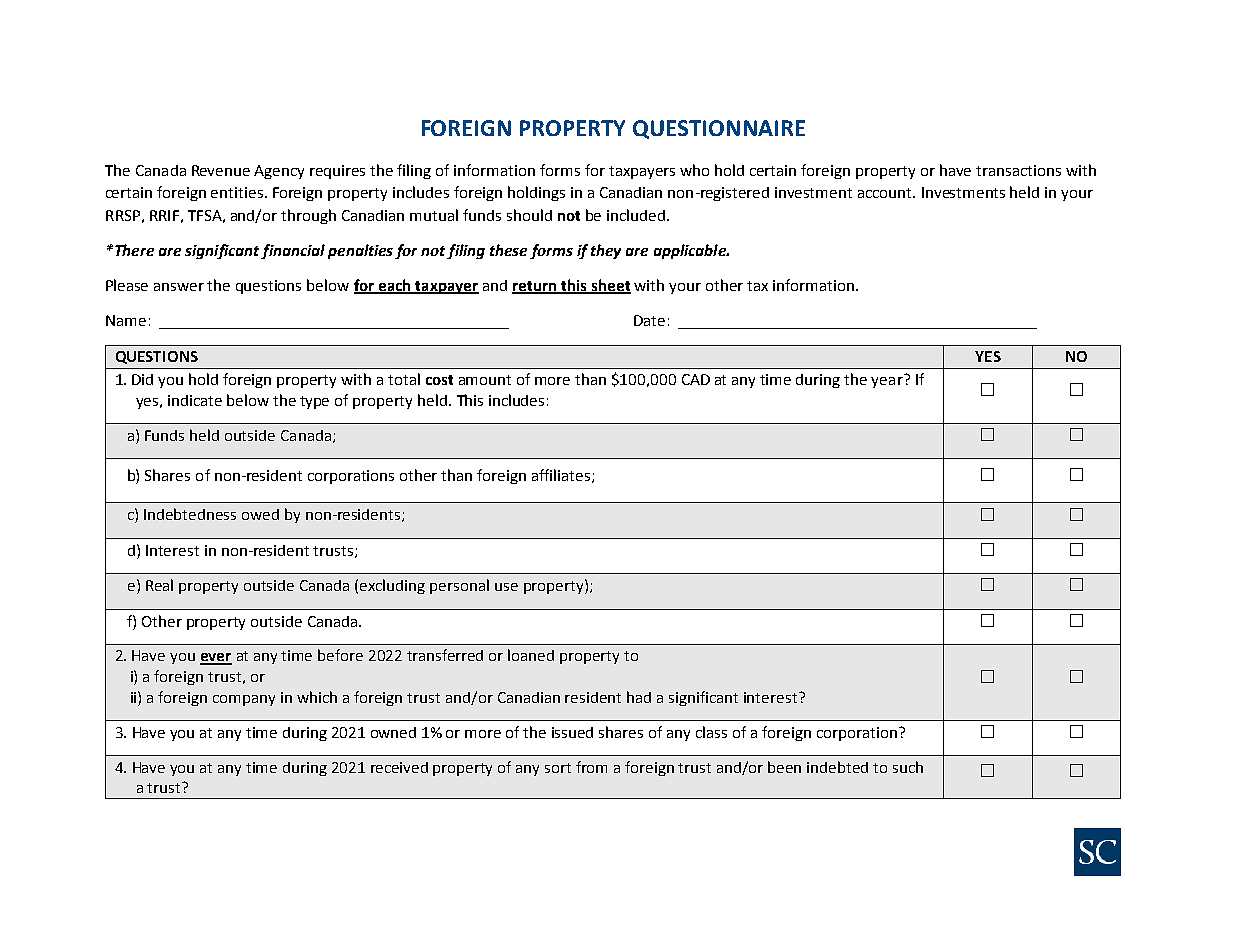  What do you see at coordinates (1018, 170) in the image?
I see `transactions` at bounding box center [1018, 170].
